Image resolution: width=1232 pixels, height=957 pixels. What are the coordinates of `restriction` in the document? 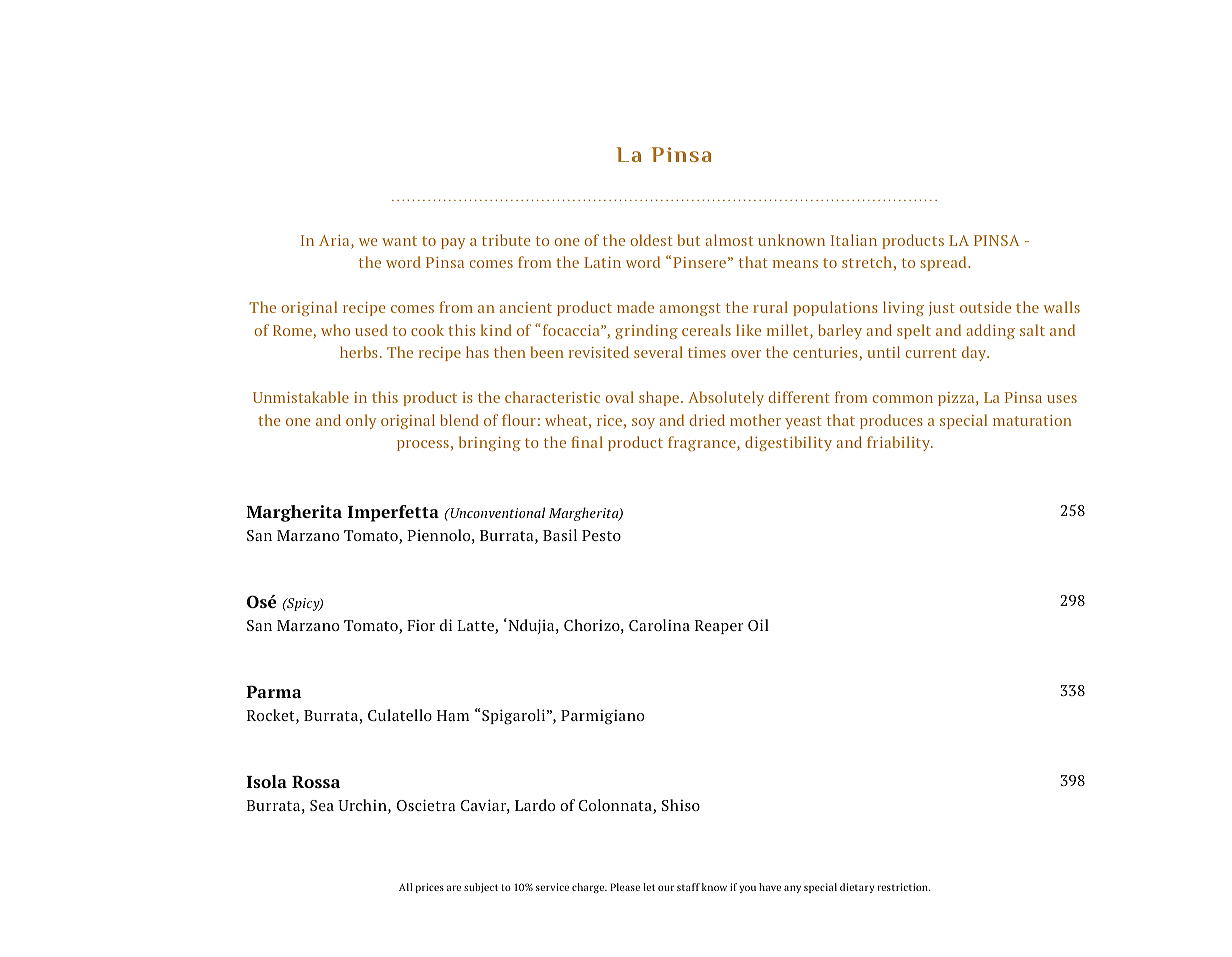 It's located at (903, 887).
